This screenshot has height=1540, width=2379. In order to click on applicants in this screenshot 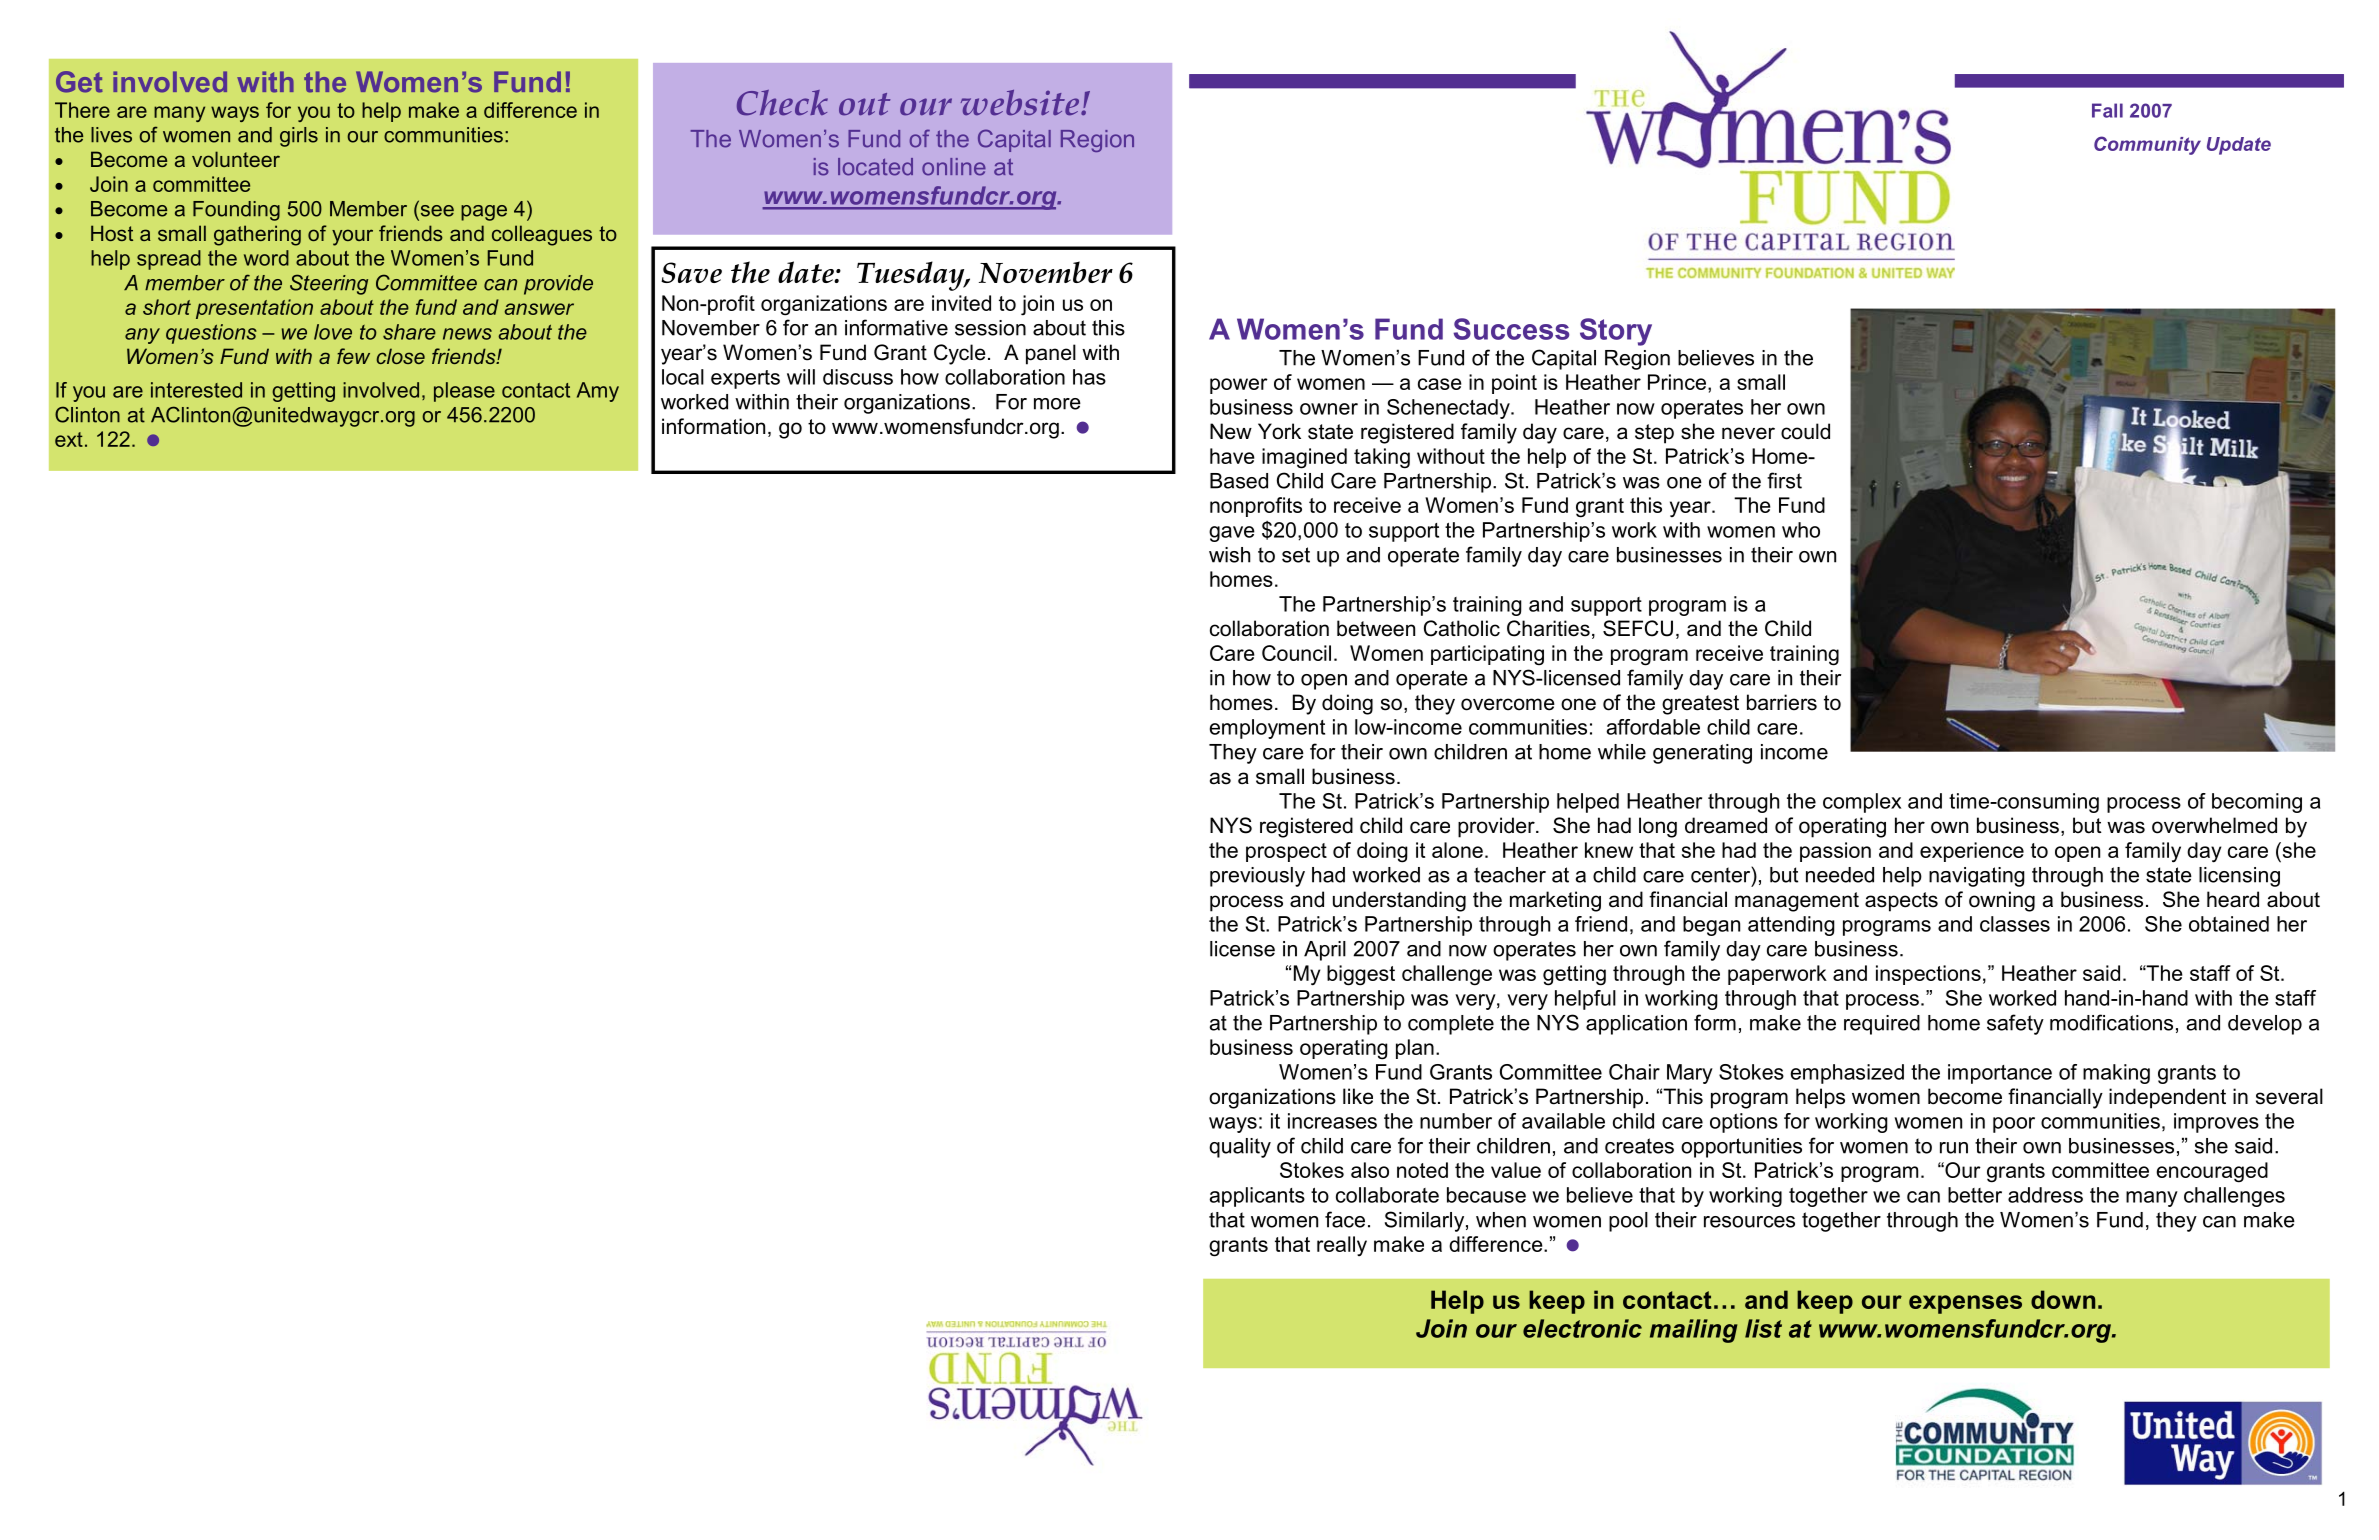, I will do `click(1257, 1197)`.
